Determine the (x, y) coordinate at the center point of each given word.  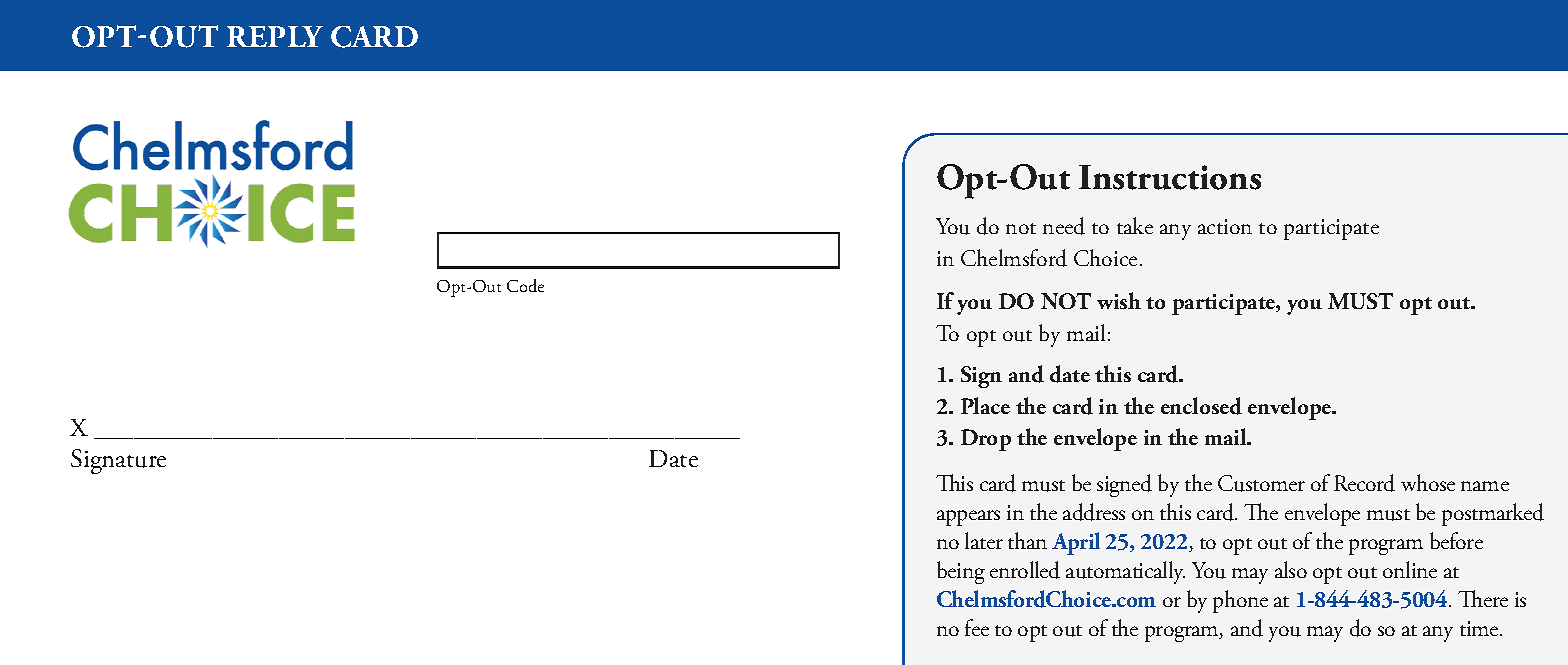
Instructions (1170, 177)
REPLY (275, 36)
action (1225, 226)
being (961, 572)
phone (1240, 601)
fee (977, 627)
